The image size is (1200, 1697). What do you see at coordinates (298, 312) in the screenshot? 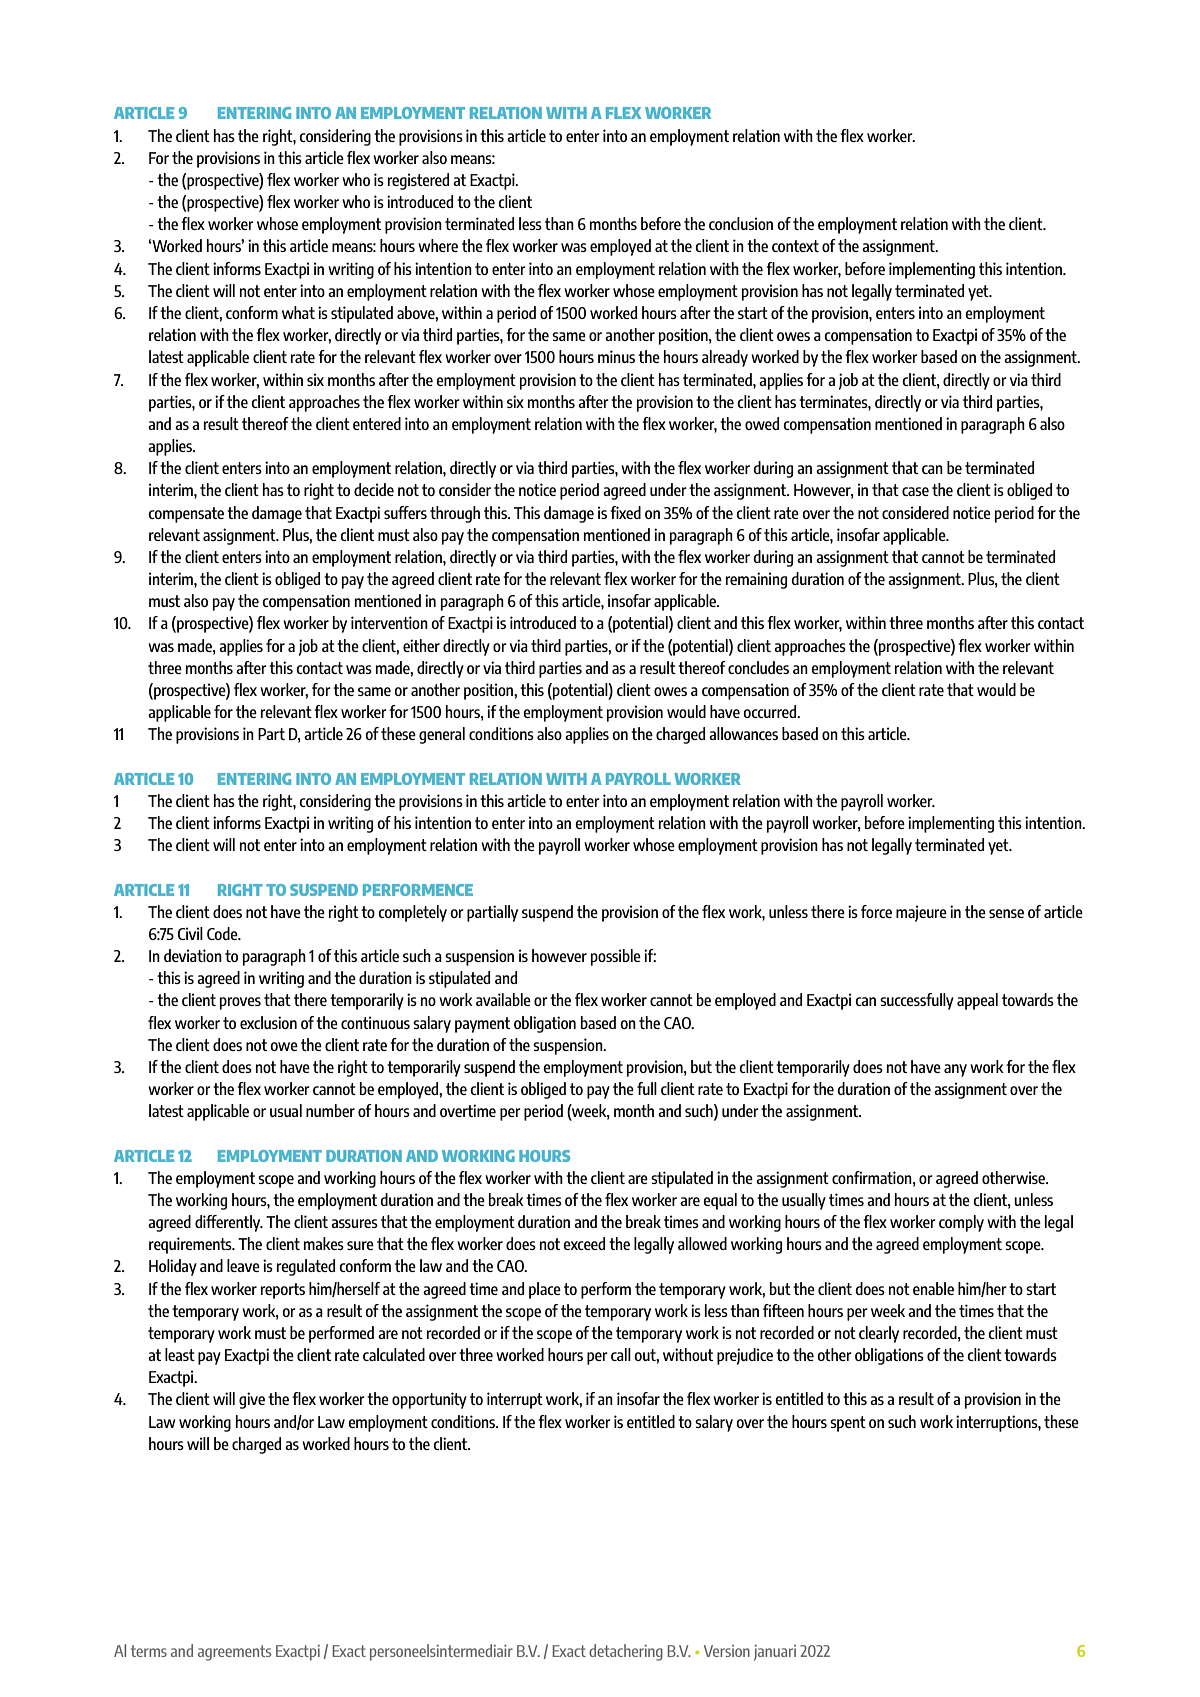
I see `what` at bounding box center [298, 312].
